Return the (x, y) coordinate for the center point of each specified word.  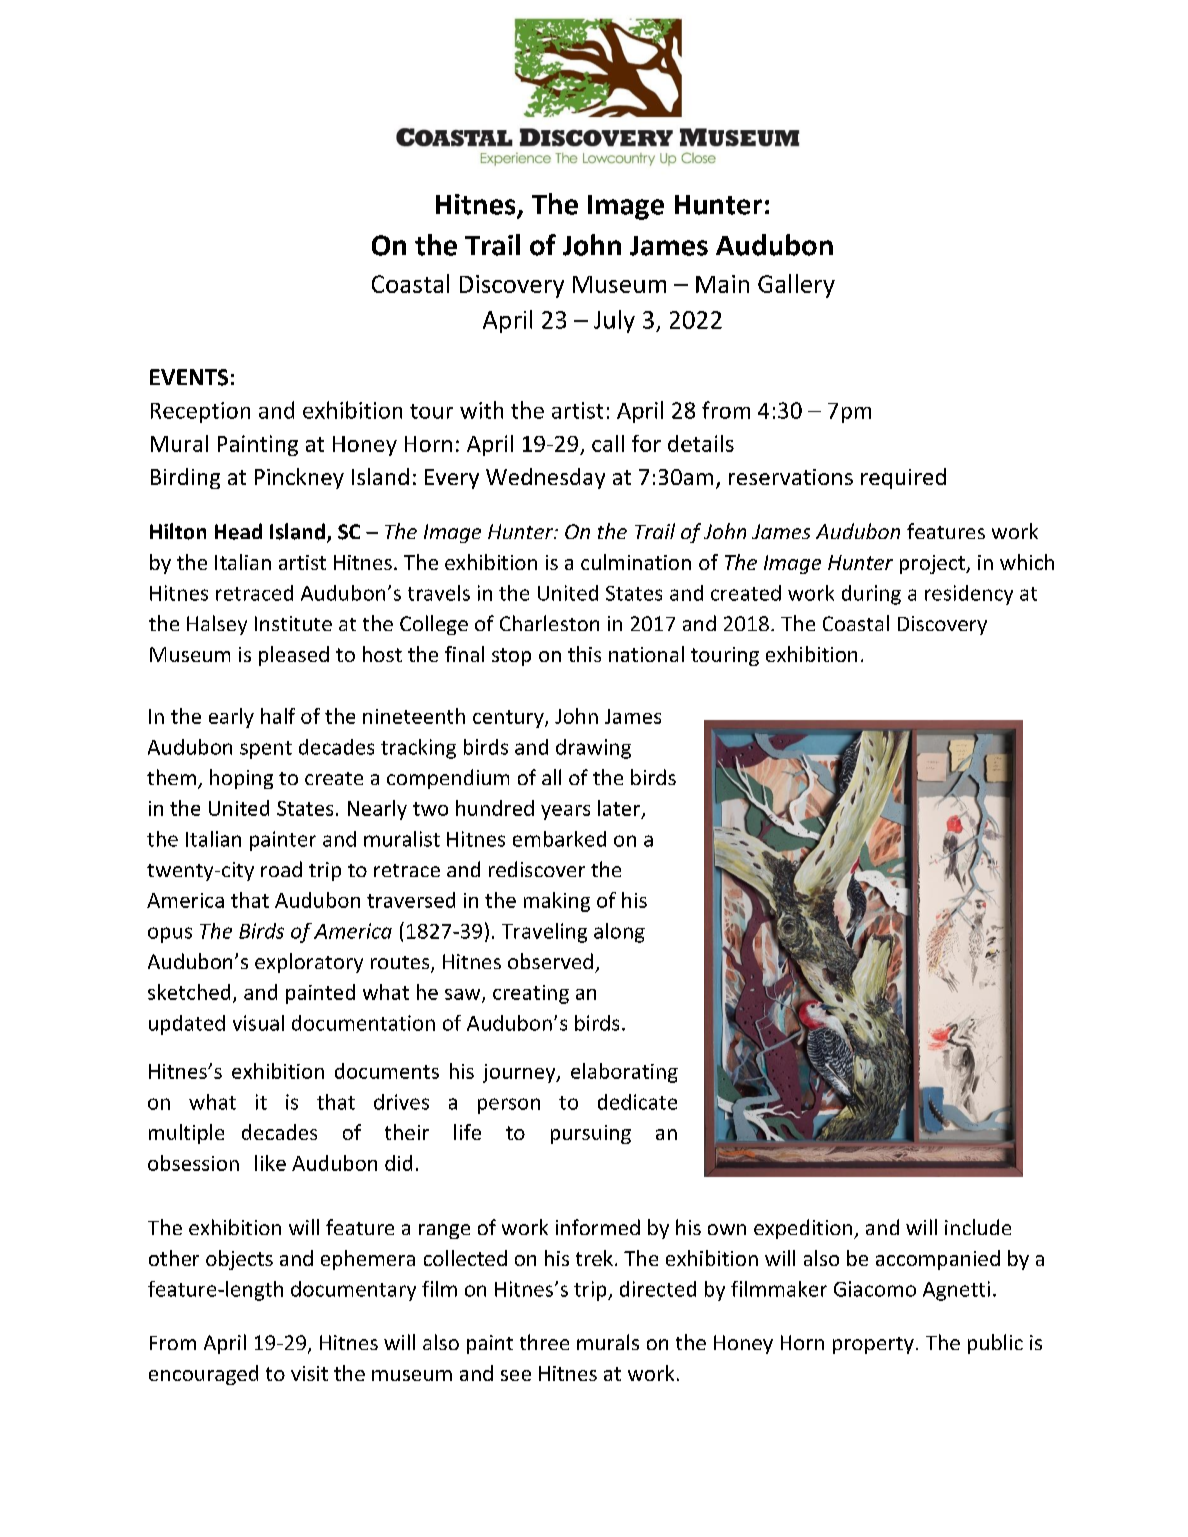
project (933, 564)
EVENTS (189, 377)
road (281, 869)
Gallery (796, 286)
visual (258, 1023)
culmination (636, 562)
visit (309, 1373)
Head (238, 531)
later (619, 808)
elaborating (624, 1073)
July (614, 321)
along (619, 933)
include (978, 1227)
